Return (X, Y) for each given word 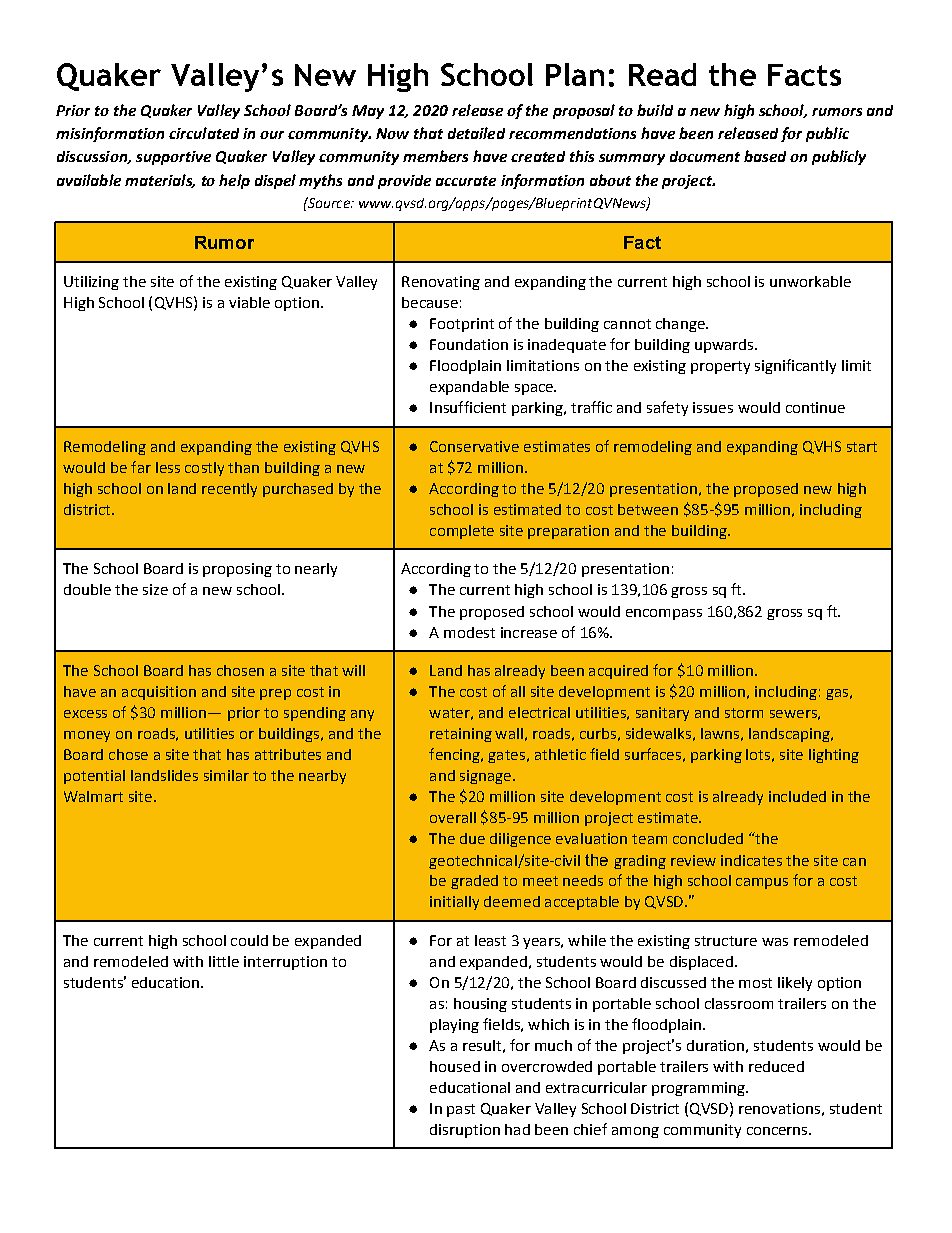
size (155, 589)
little (224, 961)
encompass (664, 614)
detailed (476, 133)
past (461, 1110)
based (765, 156)
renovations (779, 1108)
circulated (204, 133)
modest (469, 632)
